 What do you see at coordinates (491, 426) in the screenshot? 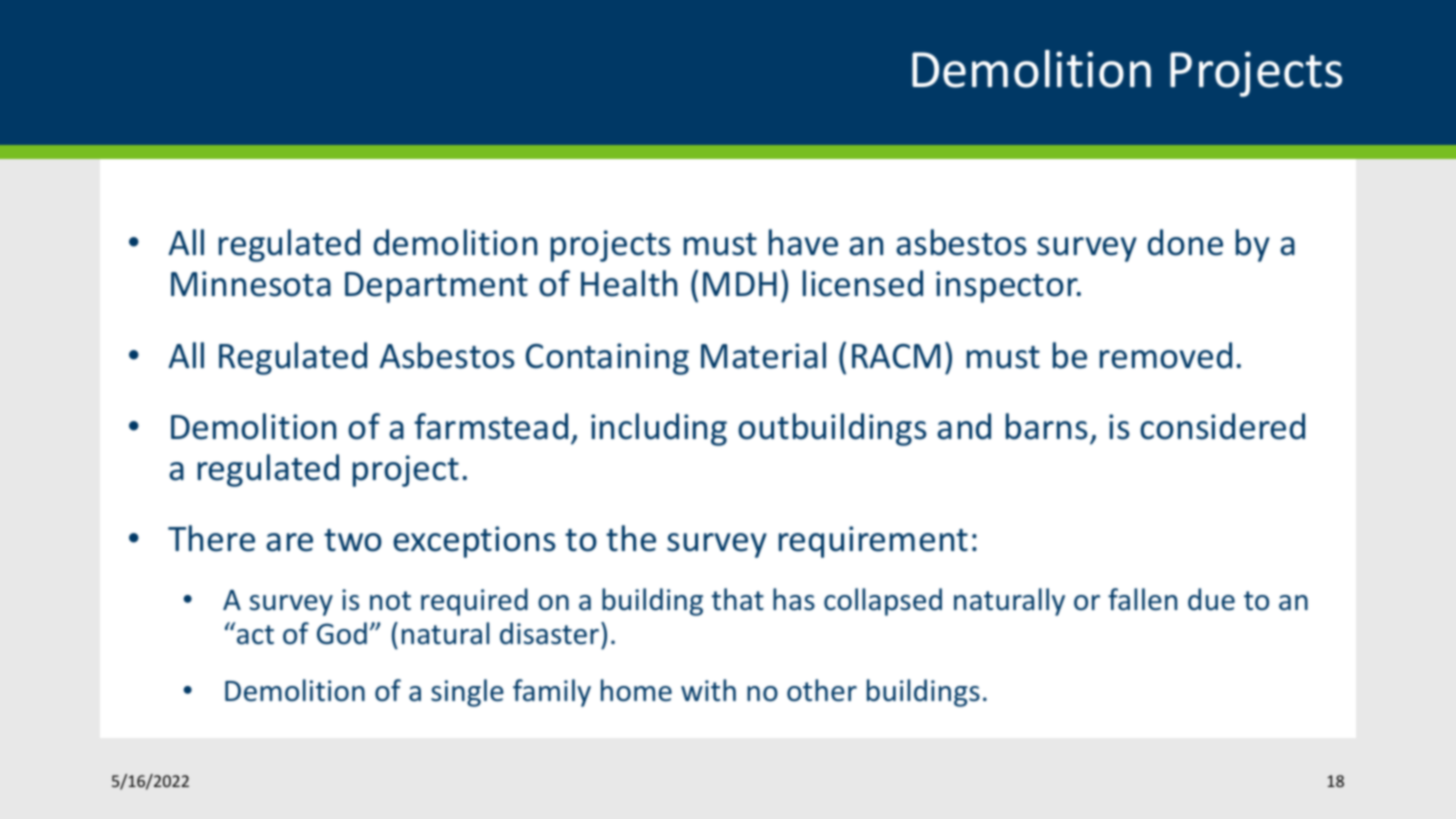
I see `farmstead` at bounding box center [491, 426].
